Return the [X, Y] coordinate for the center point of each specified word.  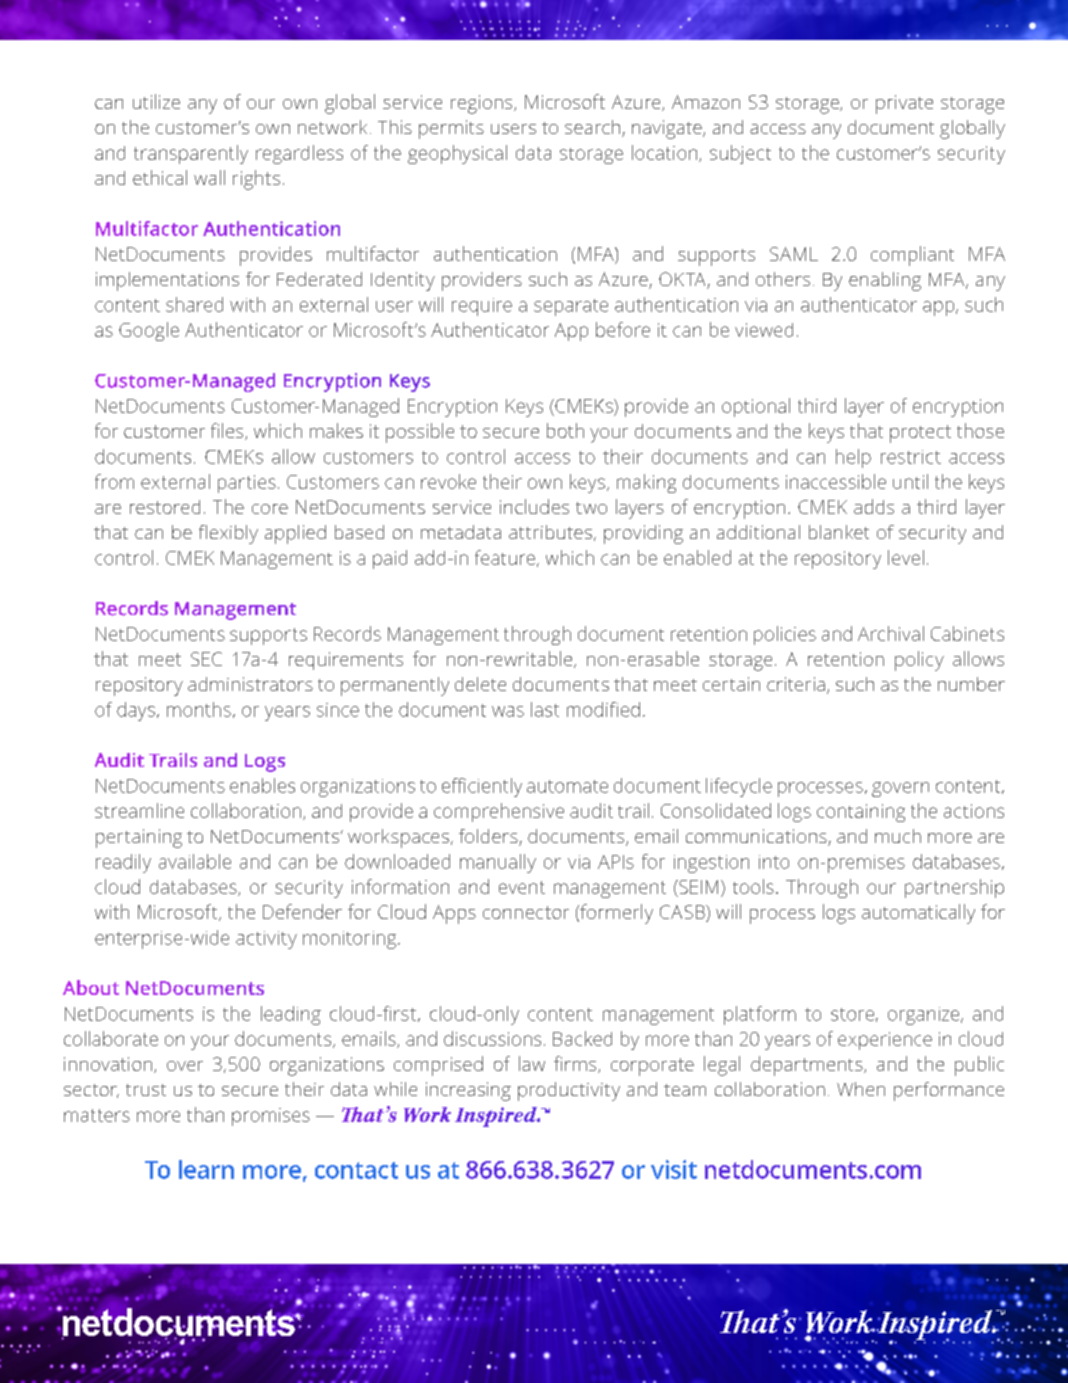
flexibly [228, 534]
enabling [885, 281]
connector [526, 912]
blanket [839, 532]
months [199, 709]
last [545, 709]
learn [206, 1169]
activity [266, 940]
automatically [918, 914]
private [904, 104]
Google [149, 331]
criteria [796, 684]
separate [571, 307]
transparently [191, 154]
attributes [550, 532]
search [592, 127]
